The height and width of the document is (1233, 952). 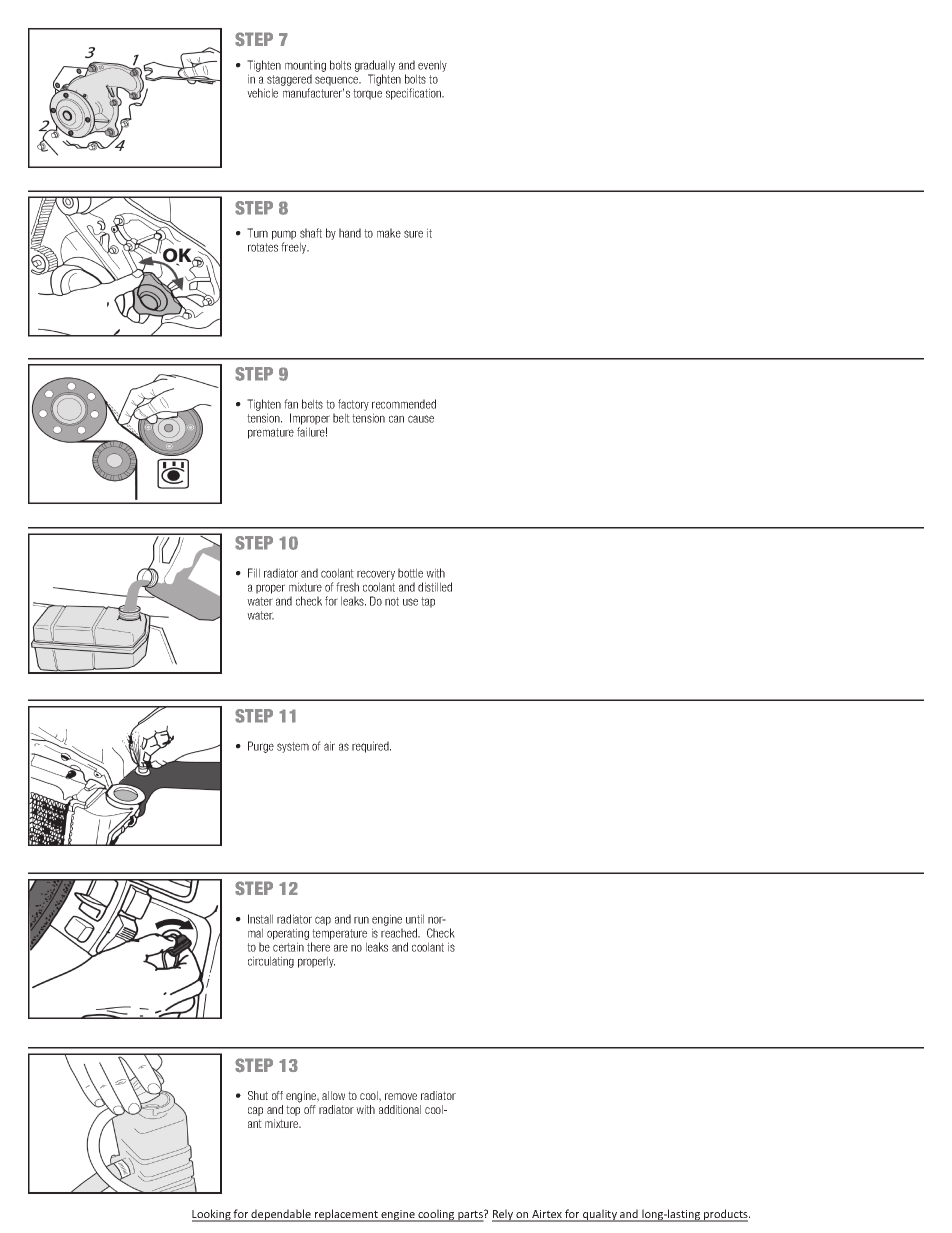 I want to click on dependable, so click(x=281, y=1215).
